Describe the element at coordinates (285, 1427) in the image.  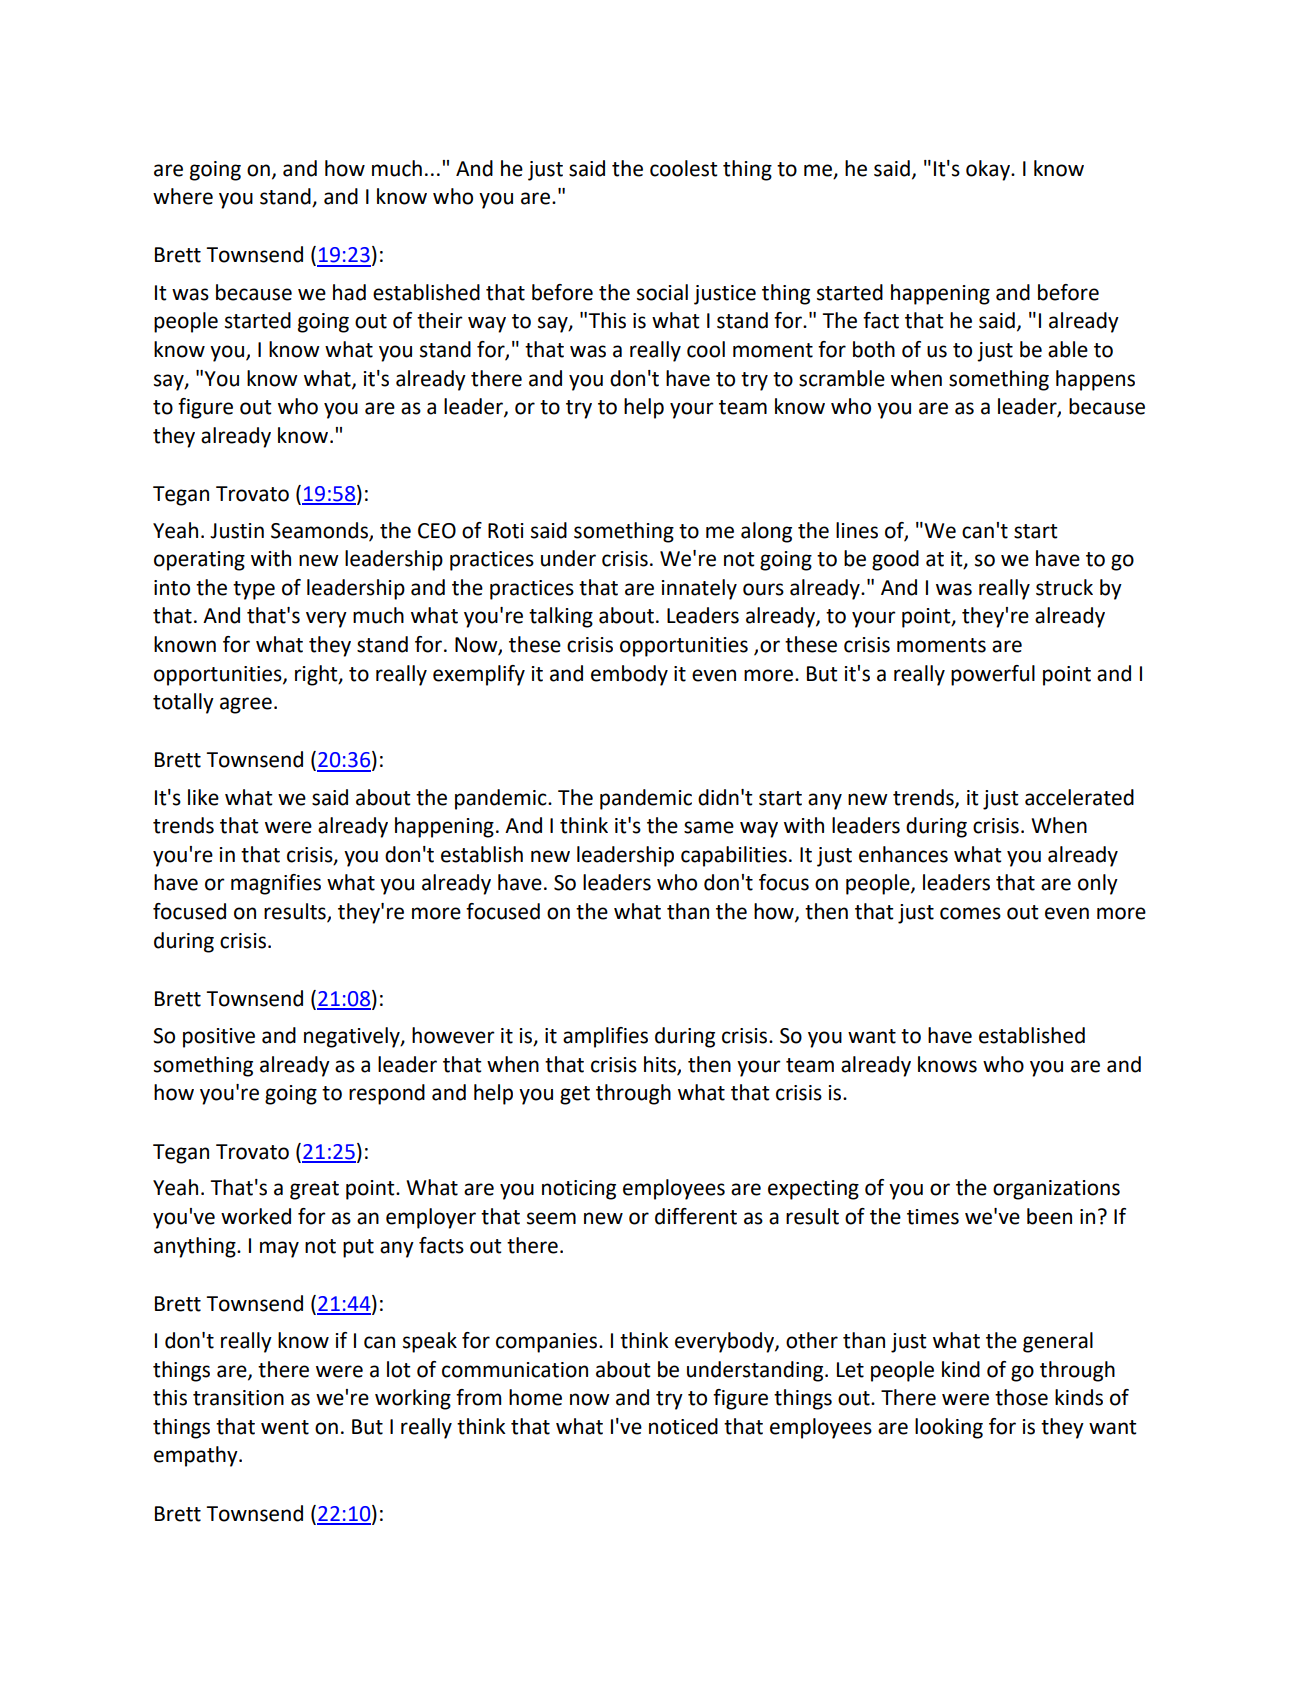
I see `went` at that location.
